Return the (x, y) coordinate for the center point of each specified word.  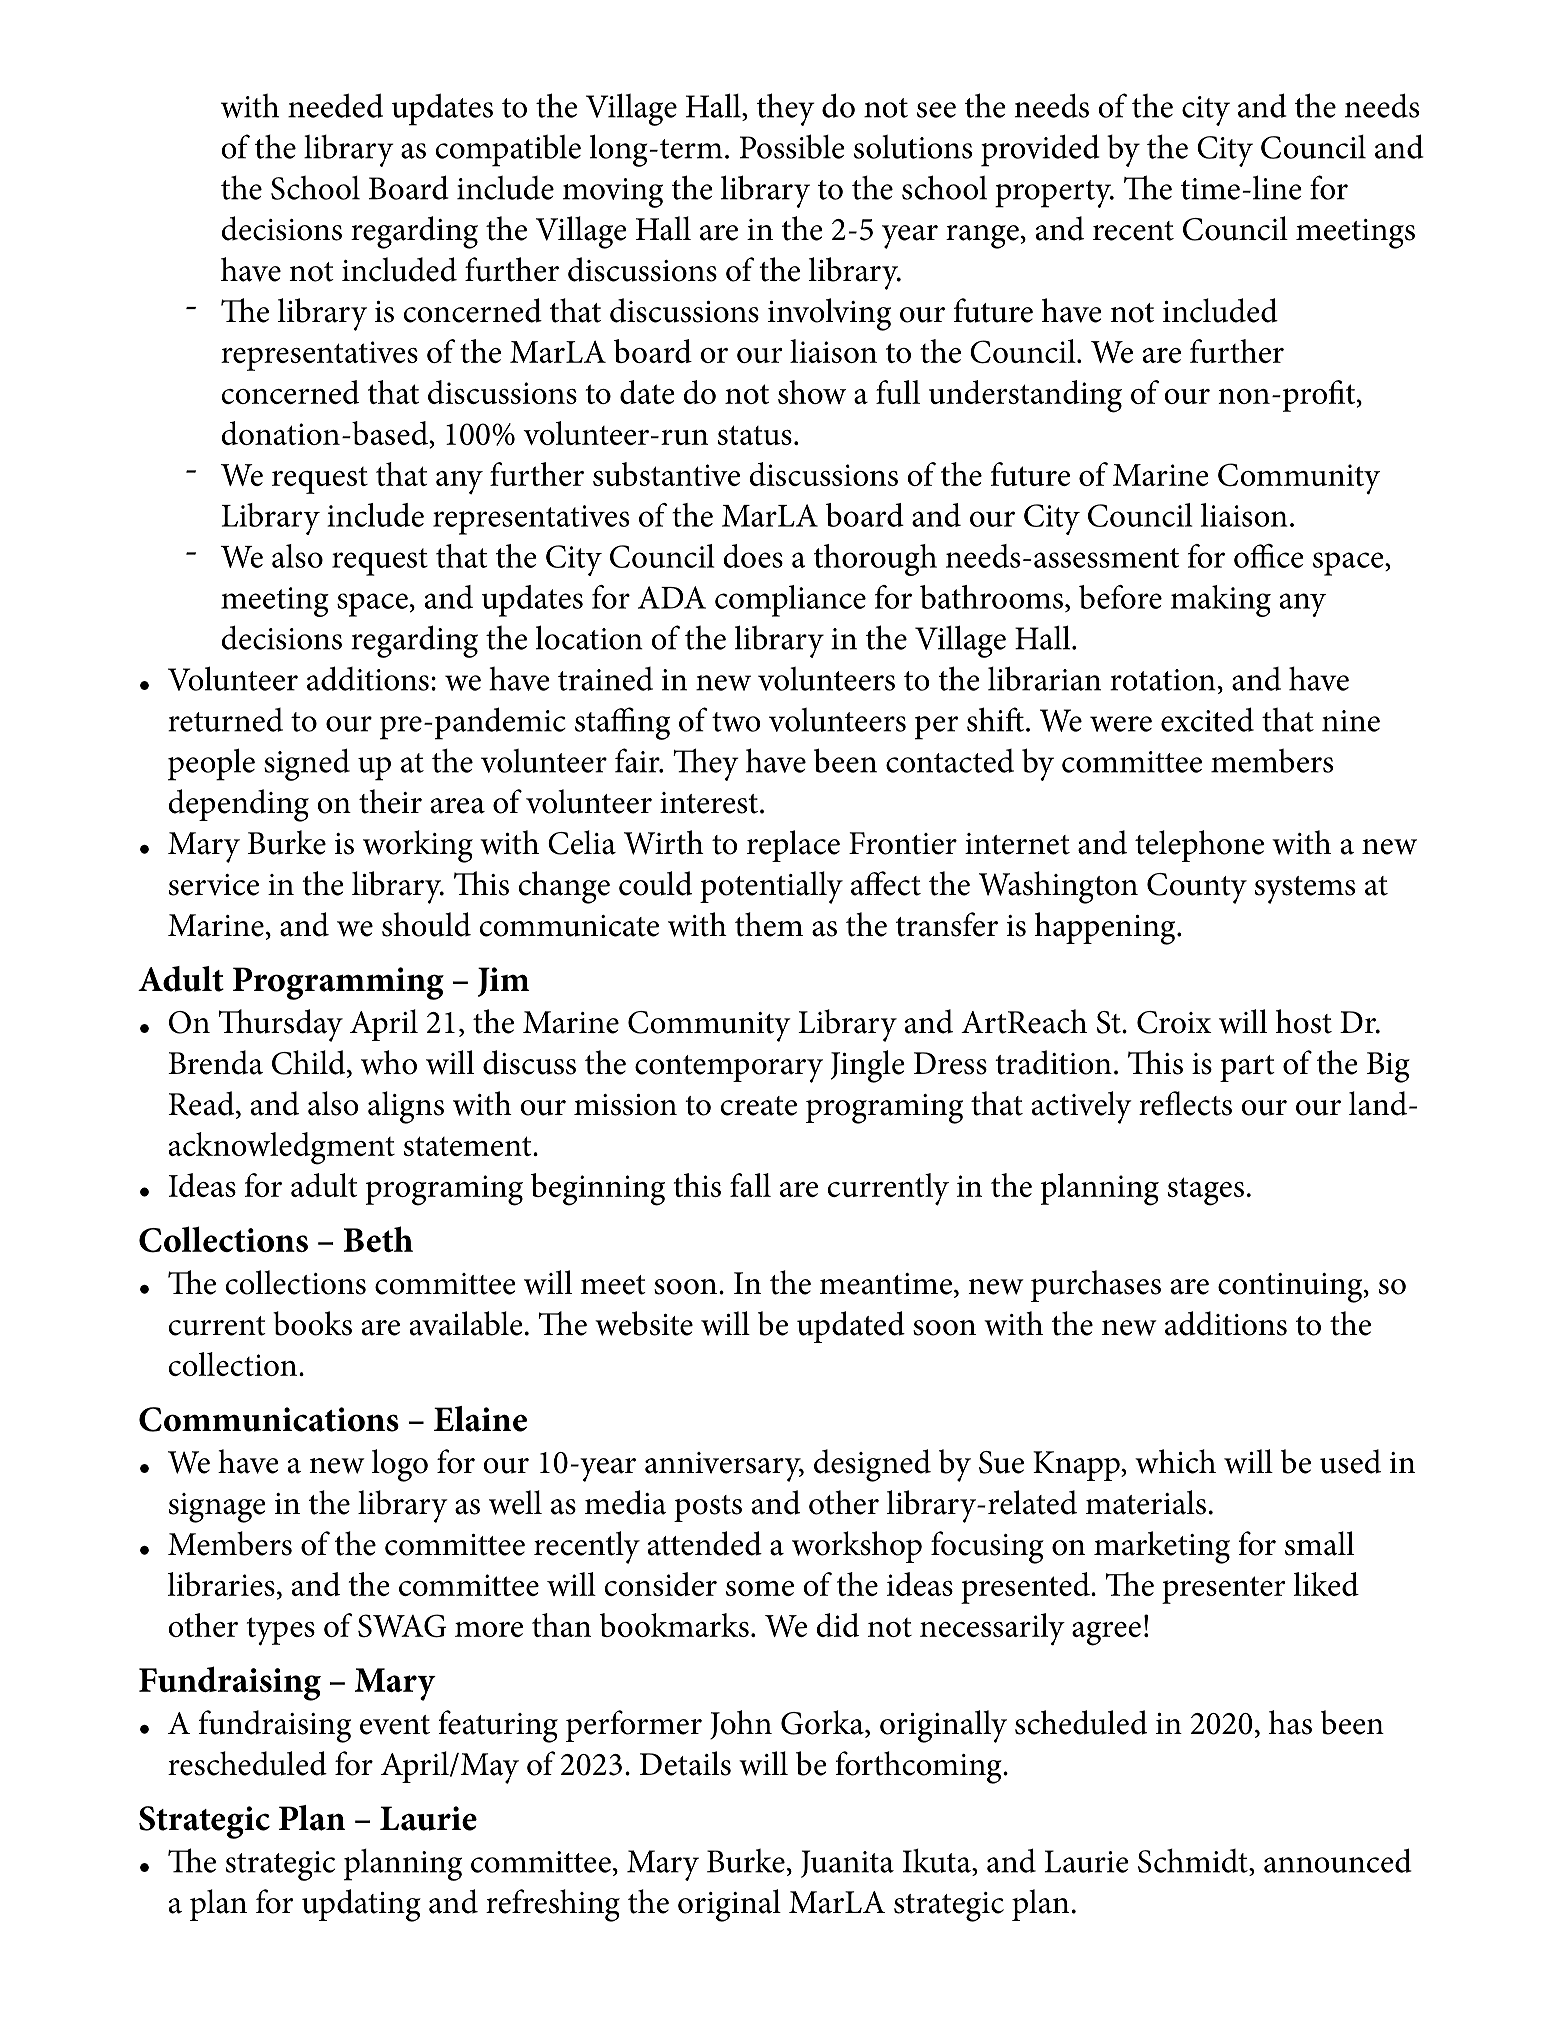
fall (750, 1185)
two (736, 722)
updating (361, 1905)
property (1054, 194)
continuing (1291, 1288)
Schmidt (1194, 1860)
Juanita (847, 1864)
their (390, 801)
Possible (792, 146)
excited (1207, 719)
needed (335, 105)
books (312, 1323)
